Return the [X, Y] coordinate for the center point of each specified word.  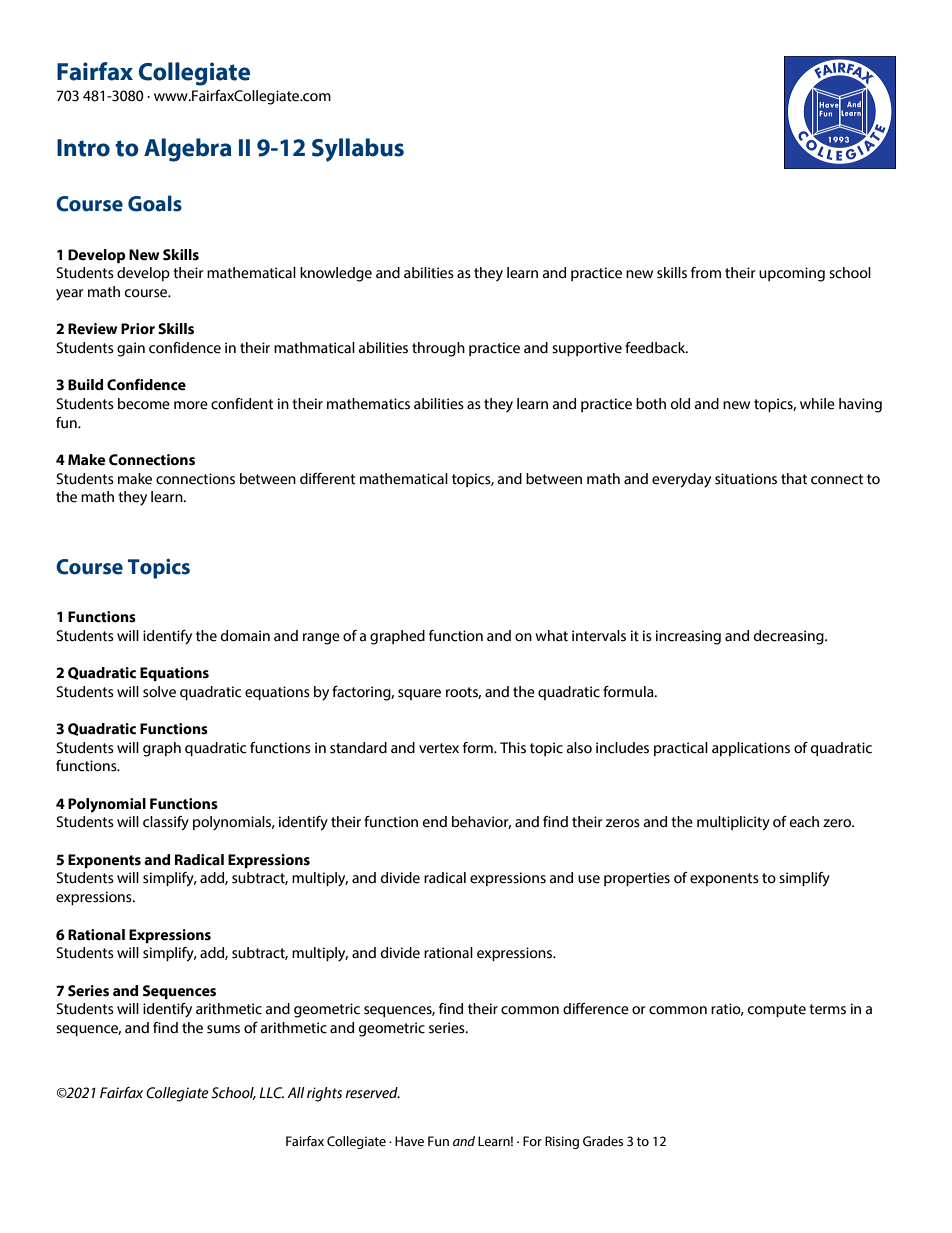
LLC [271, 1093]
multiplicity [733, 823]
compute [777, 1010]
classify [166, 823]
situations [746, 479]
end [435, 822]
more [191, 405]
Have [409, 1141]
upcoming [792, 274]
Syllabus [358, 150]
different [327, 479]
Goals [155, 203]
